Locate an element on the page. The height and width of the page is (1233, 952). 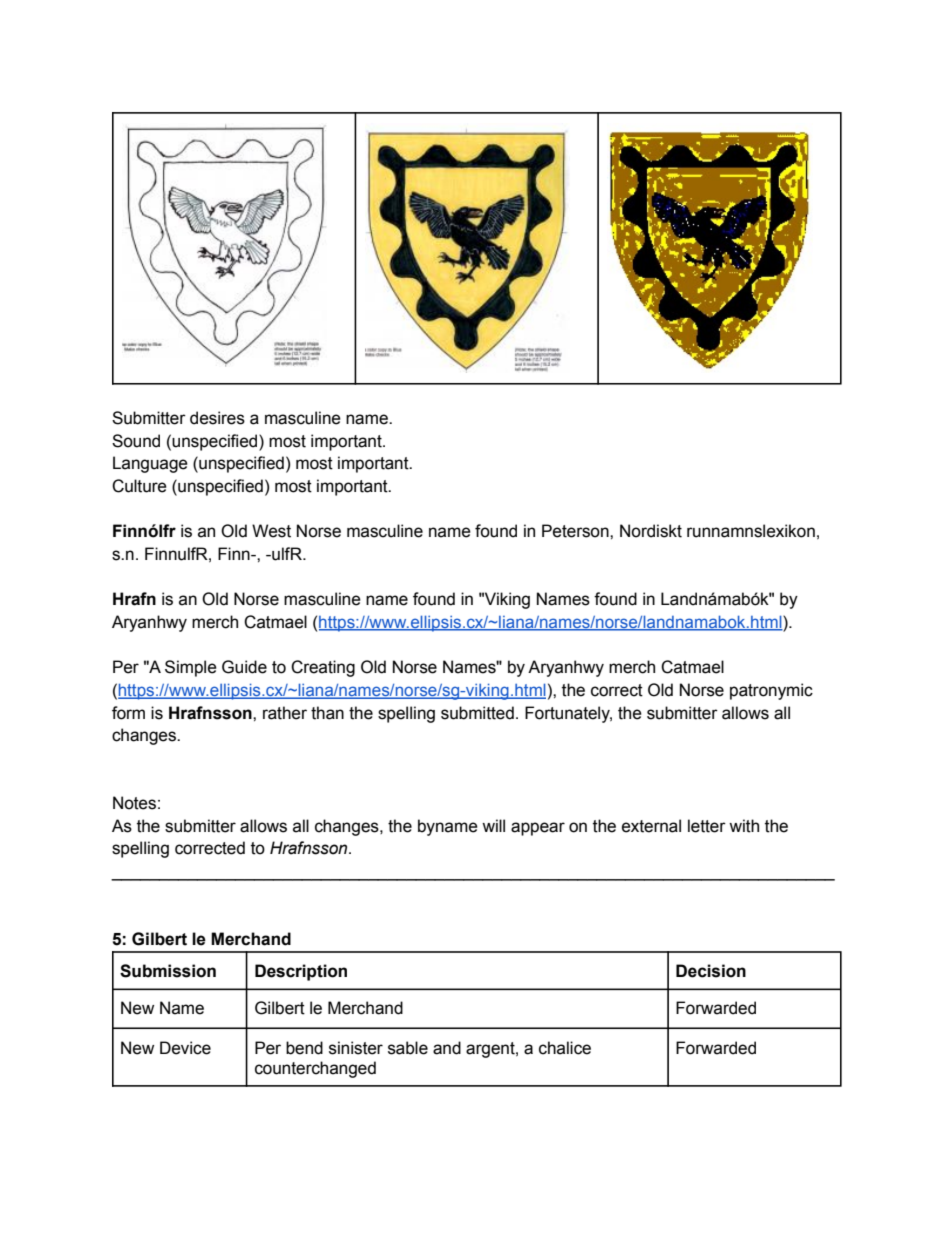
desires is located at coordinates (217, 418).
